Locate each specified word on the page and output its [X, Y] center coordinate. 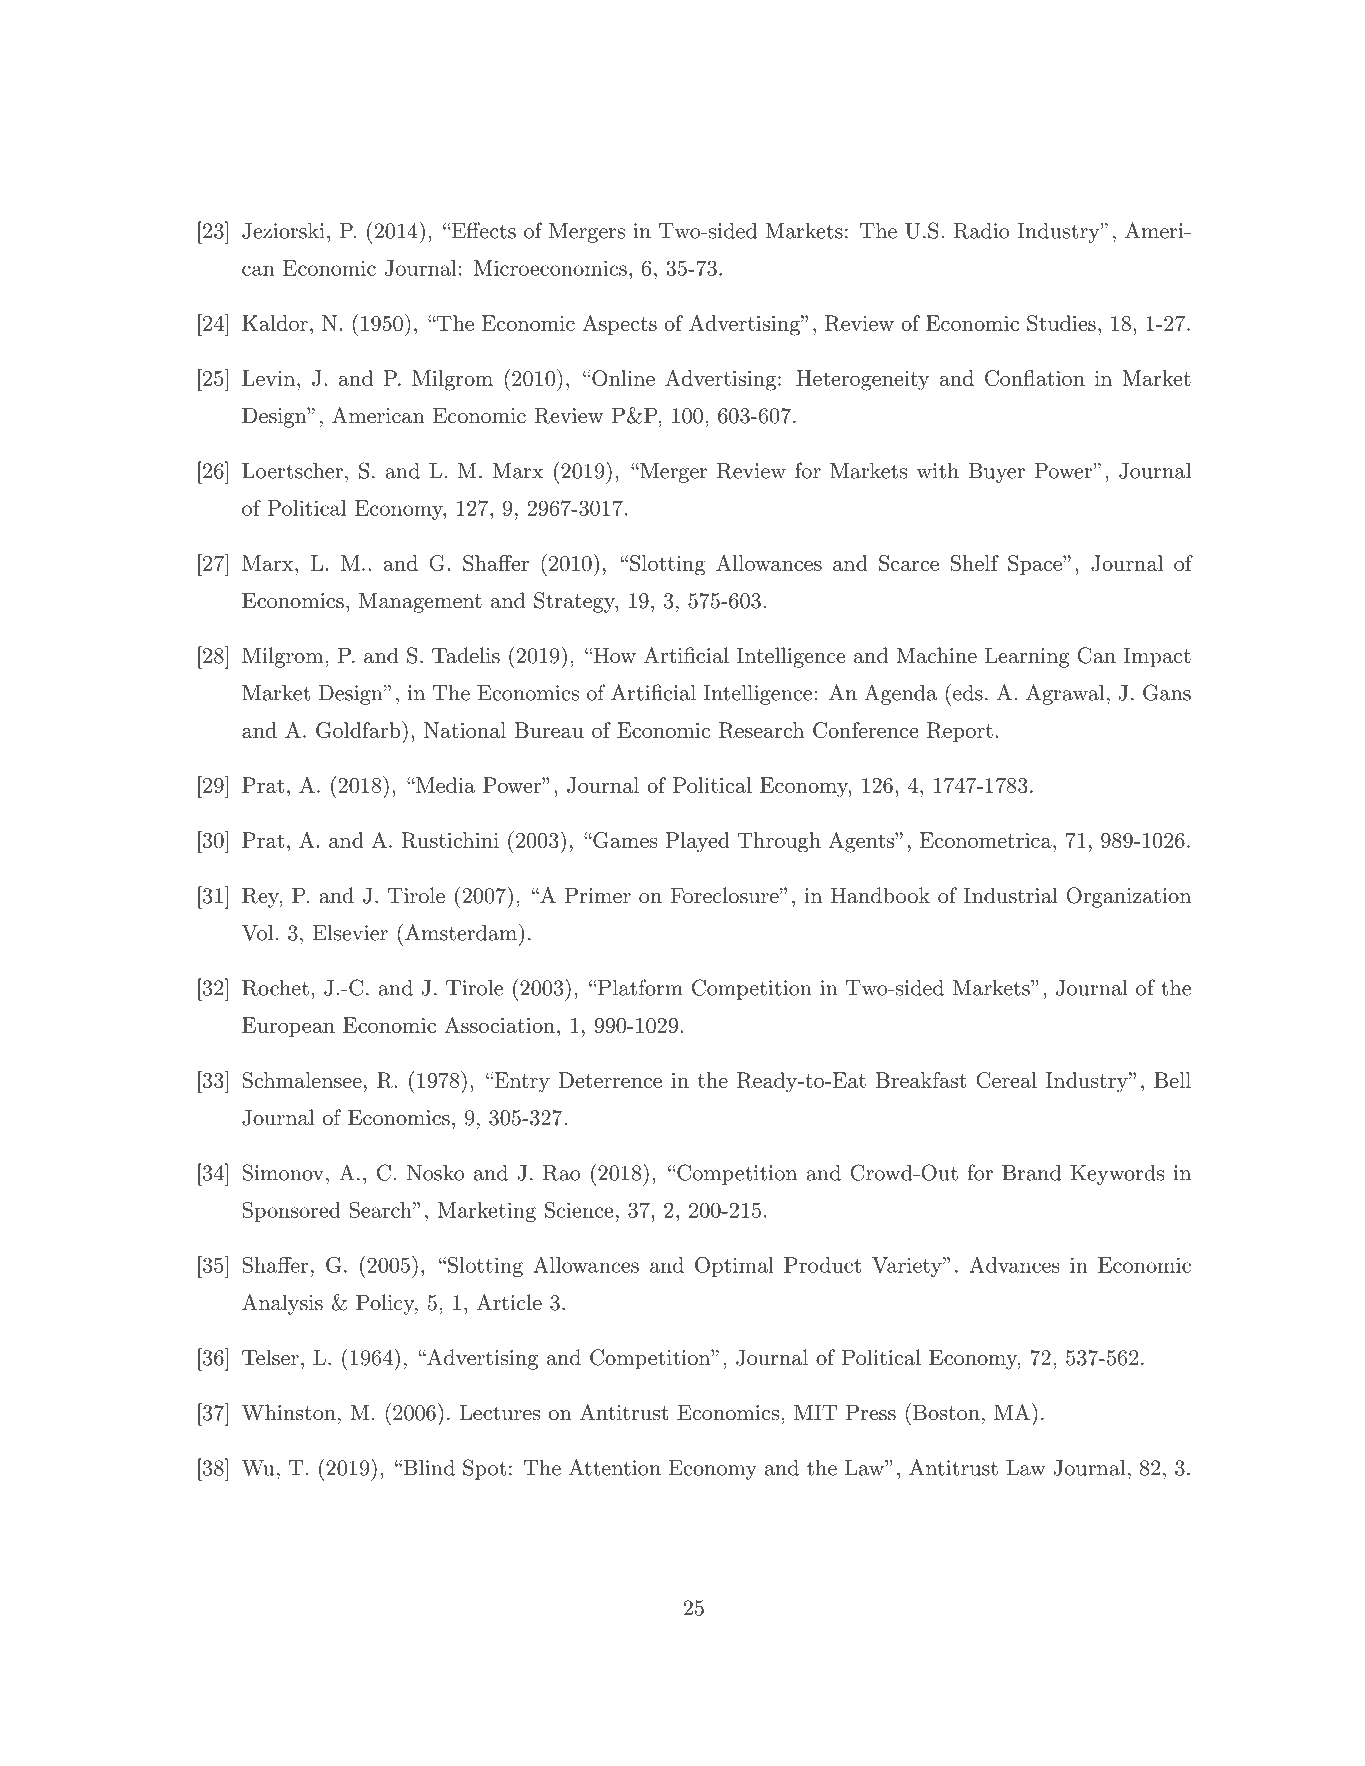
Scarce [909, 563]
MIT [815, 1412]
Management [420, 603]
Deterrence [610, 1080]
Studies [1061, 323]
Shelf [975, 563]
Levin [268, 378]
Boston [945, 1412]
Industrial [1011, 895]
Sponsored [291, 1212]
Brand [1031, 1173]
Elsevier [350, 933]
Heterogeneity [862, 380]
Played [698, 842]
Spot [484, 1469]
